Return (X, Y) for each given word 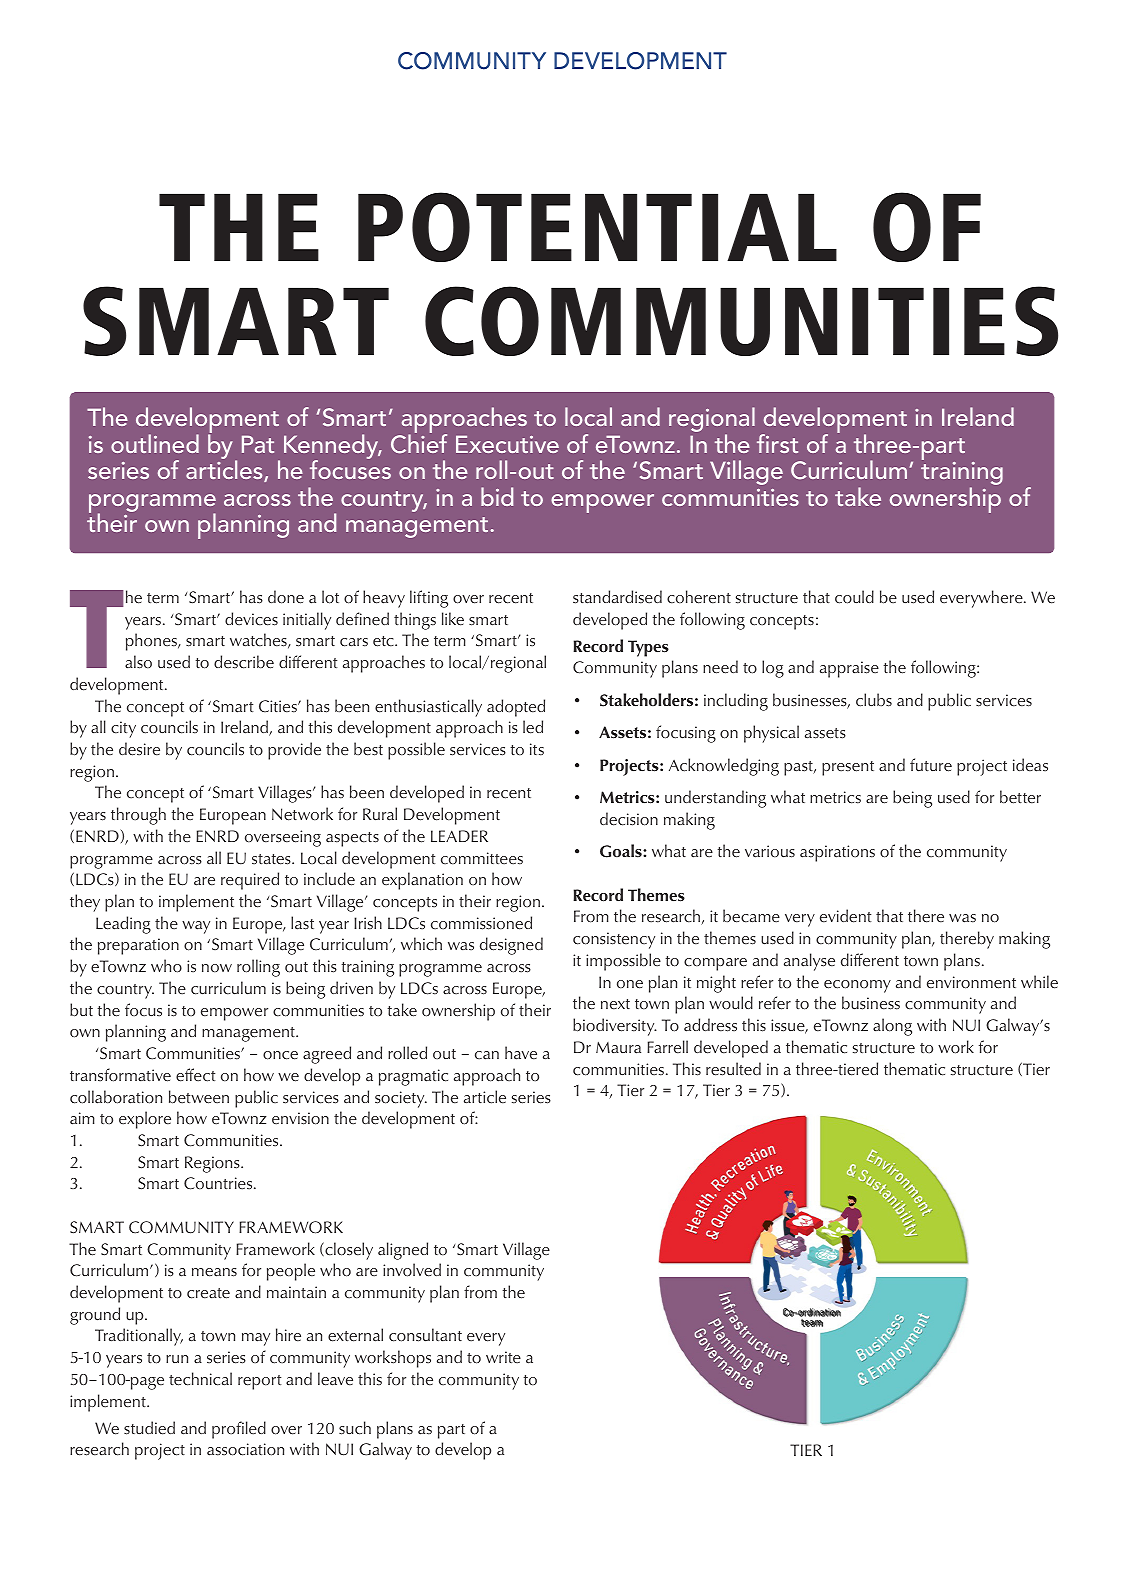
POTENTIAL (597, 227)
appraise (849, 669)
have (521, 1053)
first (777, 443)
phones (152, 642)
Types (648, 648)
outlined (155, 443)
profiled (239, 1430)
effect (195, 1075)
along (892, 1027)
